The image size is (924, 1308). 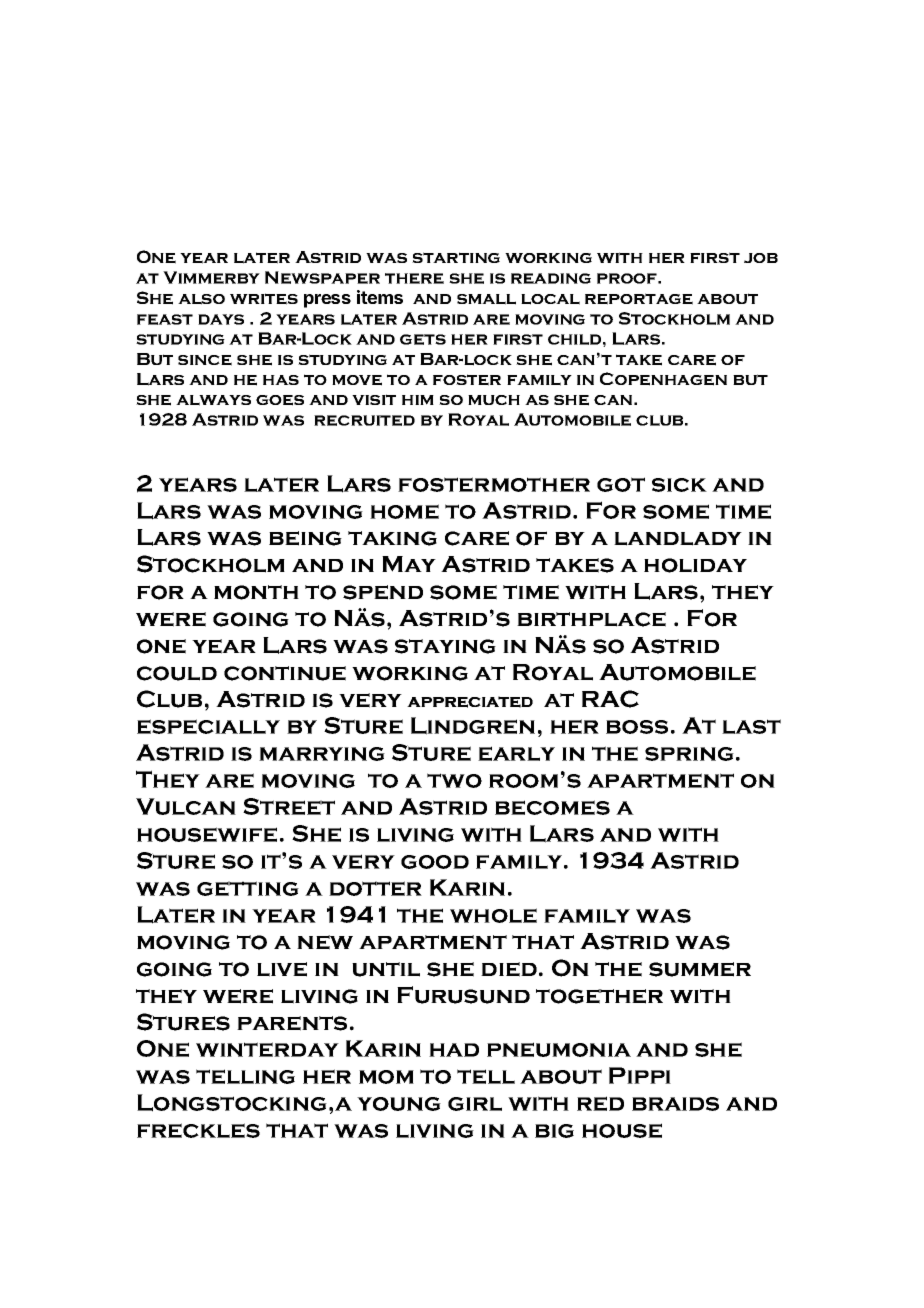 I want to click on holiday, so click(x=695, y=565).
